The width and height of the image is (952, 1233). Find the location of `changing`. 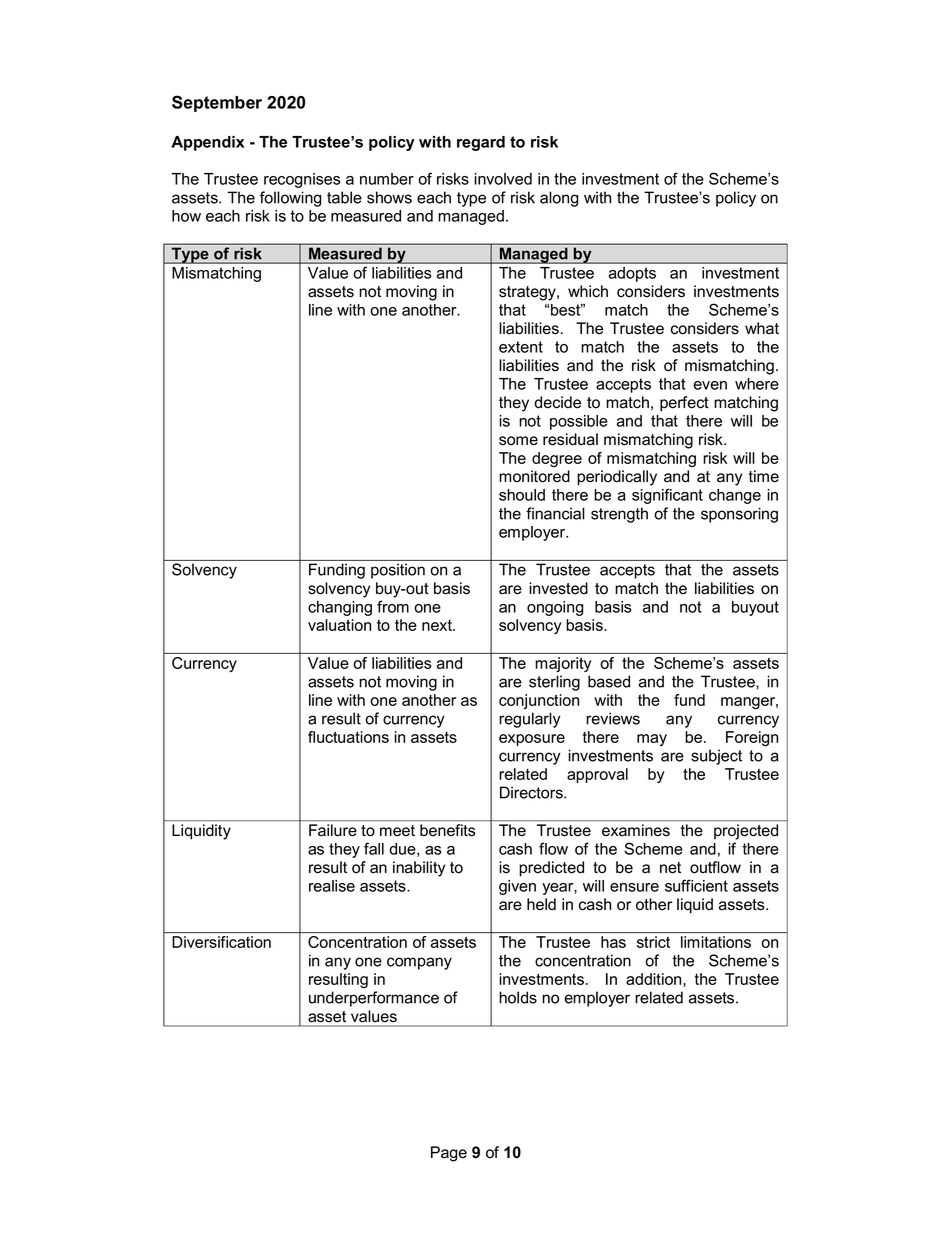

changing is located at coordinates (340, 608).
